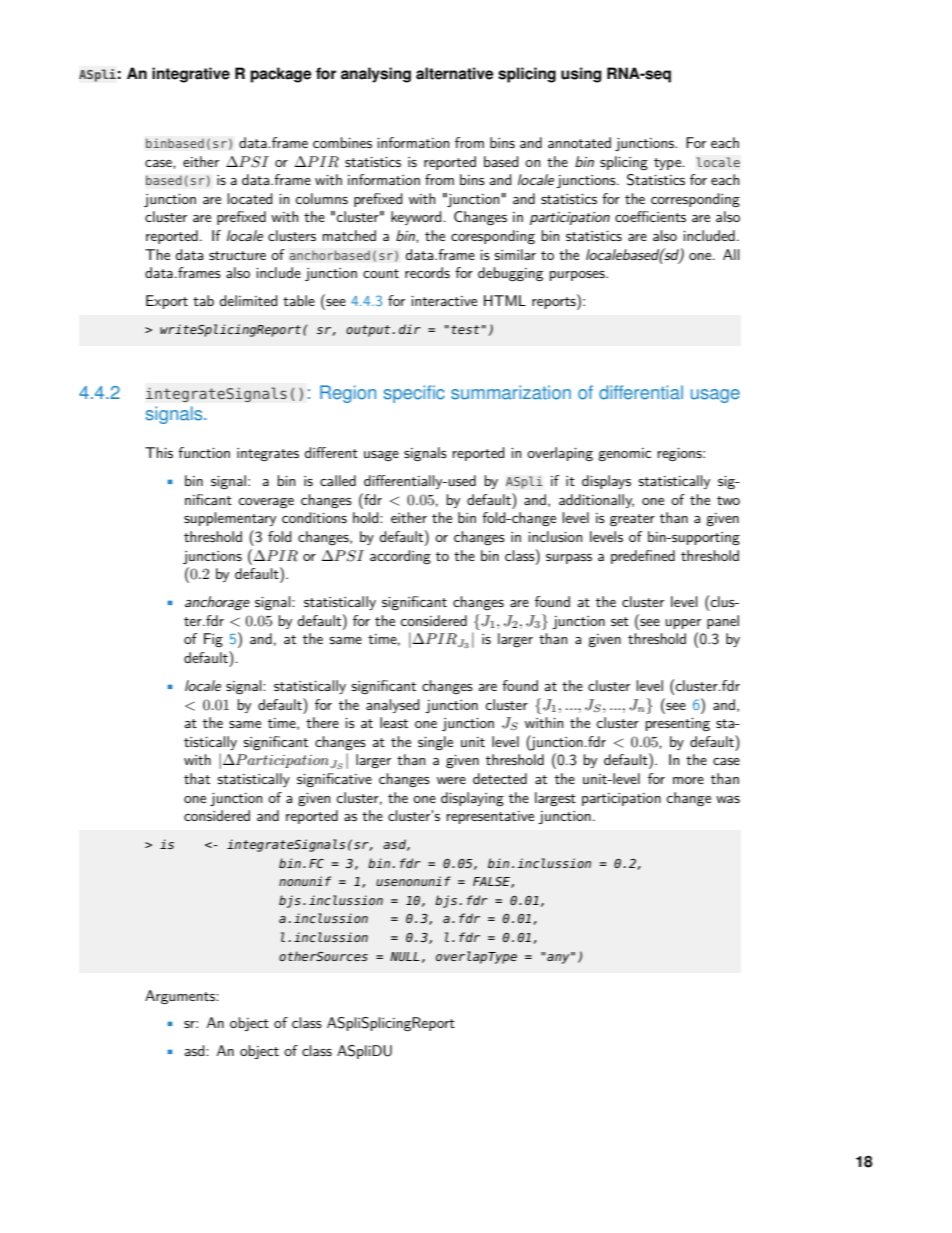 The image size is (952, 1233). Describe the element at coordinates (581, 75) in the screenshot. I see `using` at that location.
